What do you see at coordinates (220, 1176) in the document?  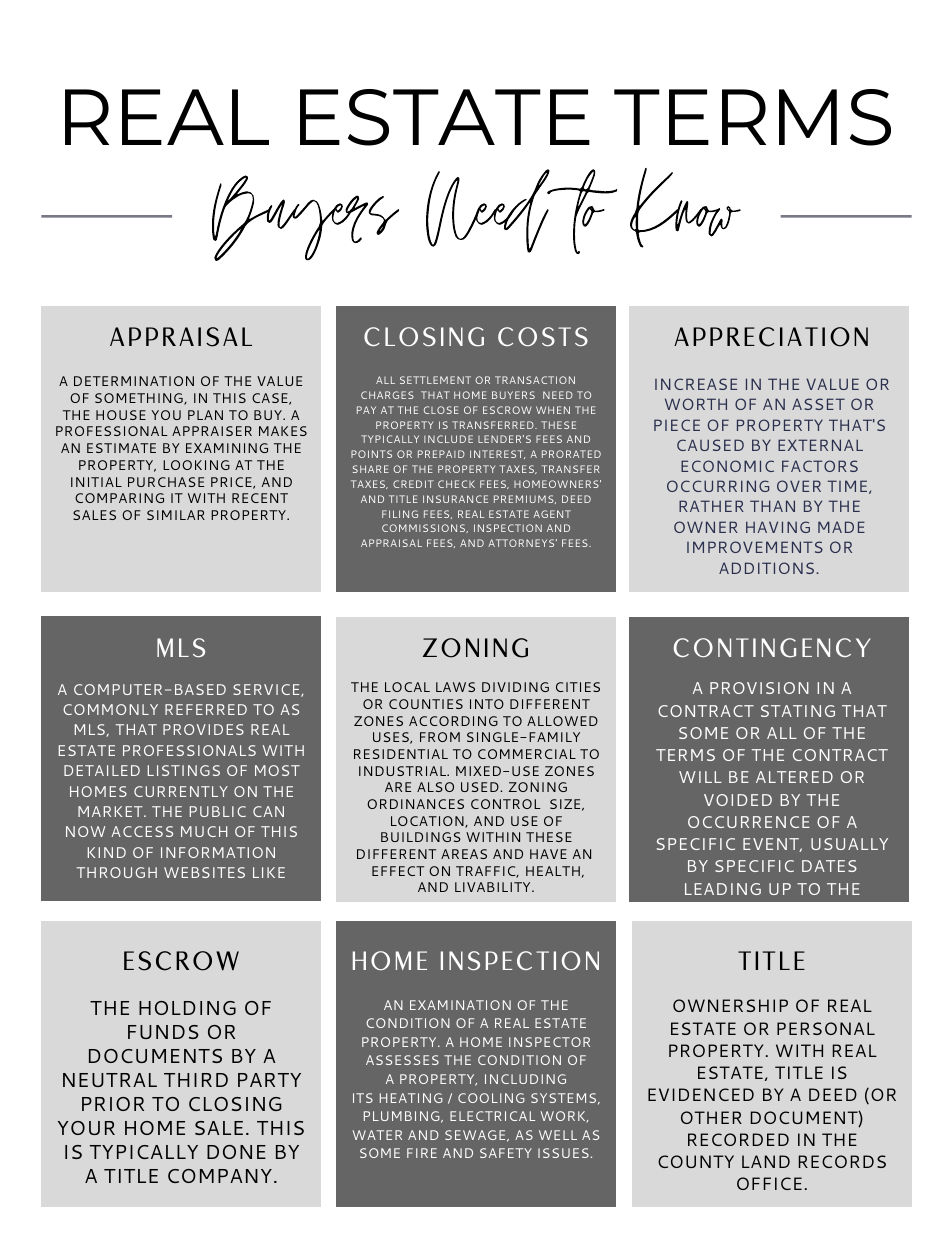 I see `COMPANY` at bounding box center [220, 1176].
